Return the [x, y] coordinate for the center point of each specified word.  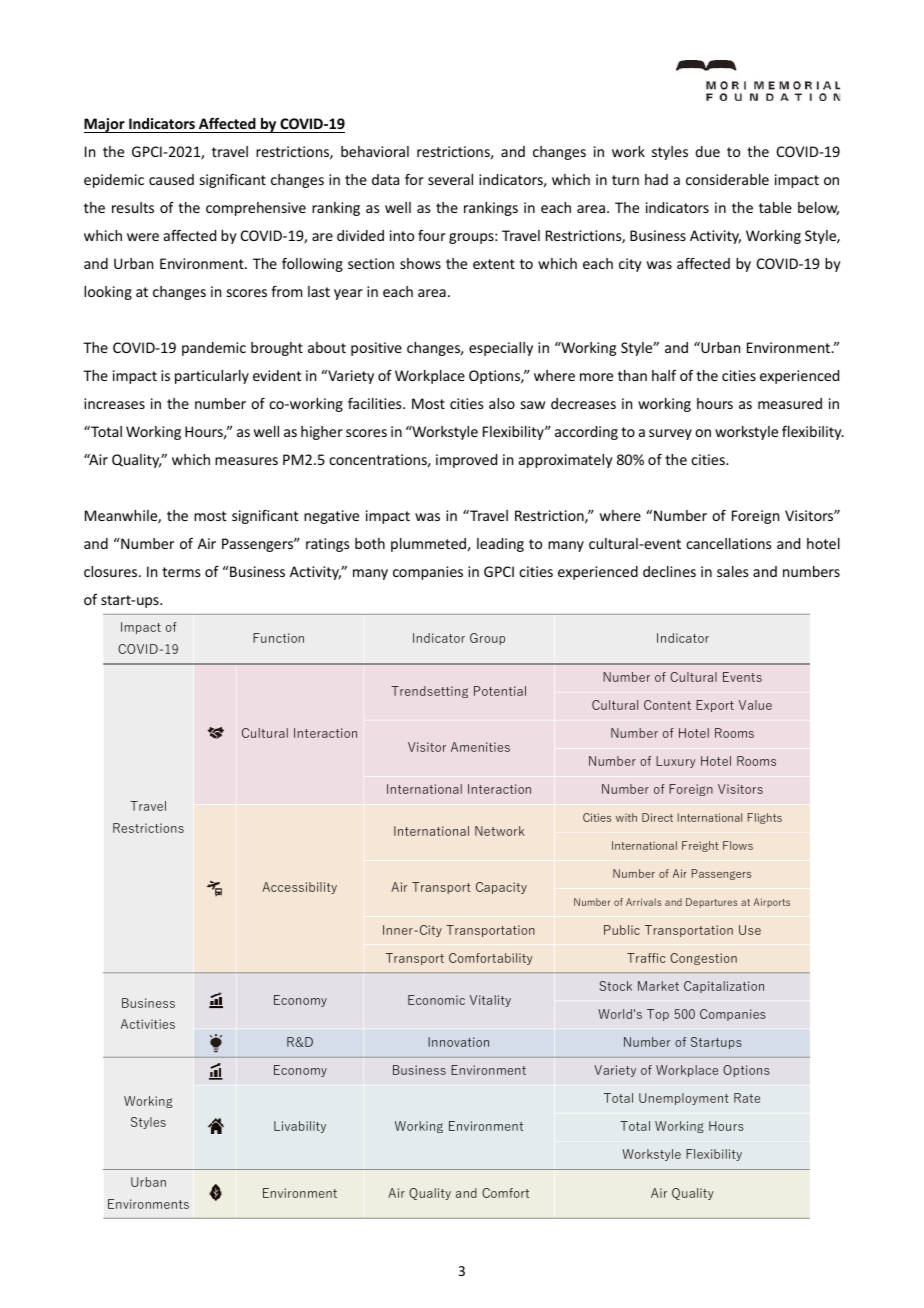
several [450, 179]
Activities [148, 1024]
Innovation [458, 1042]
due [707, 151]
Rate [747, 1098]
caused [171, 179]
